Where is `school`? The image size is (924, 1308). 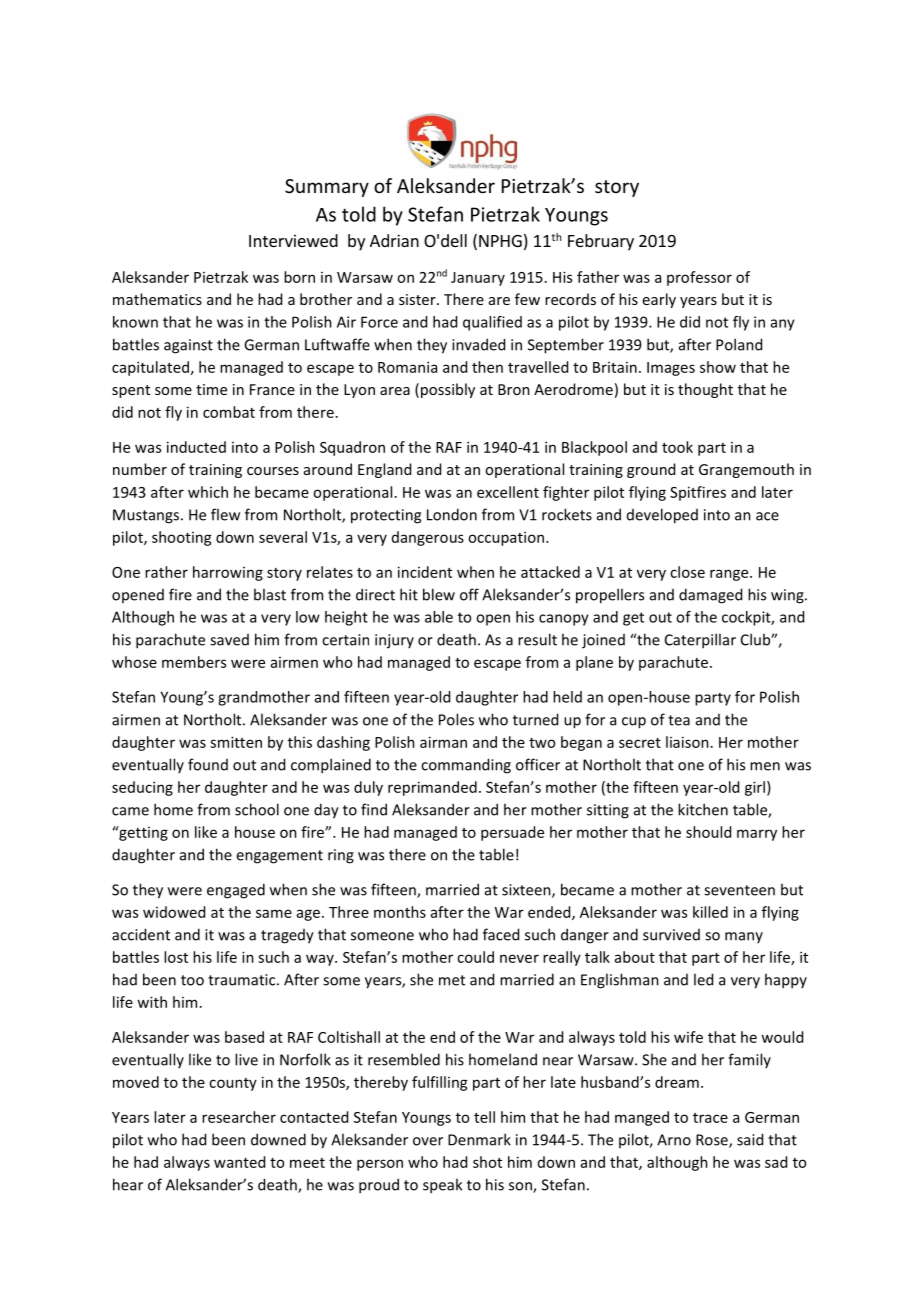 school is located at coordinates (257, 809).
